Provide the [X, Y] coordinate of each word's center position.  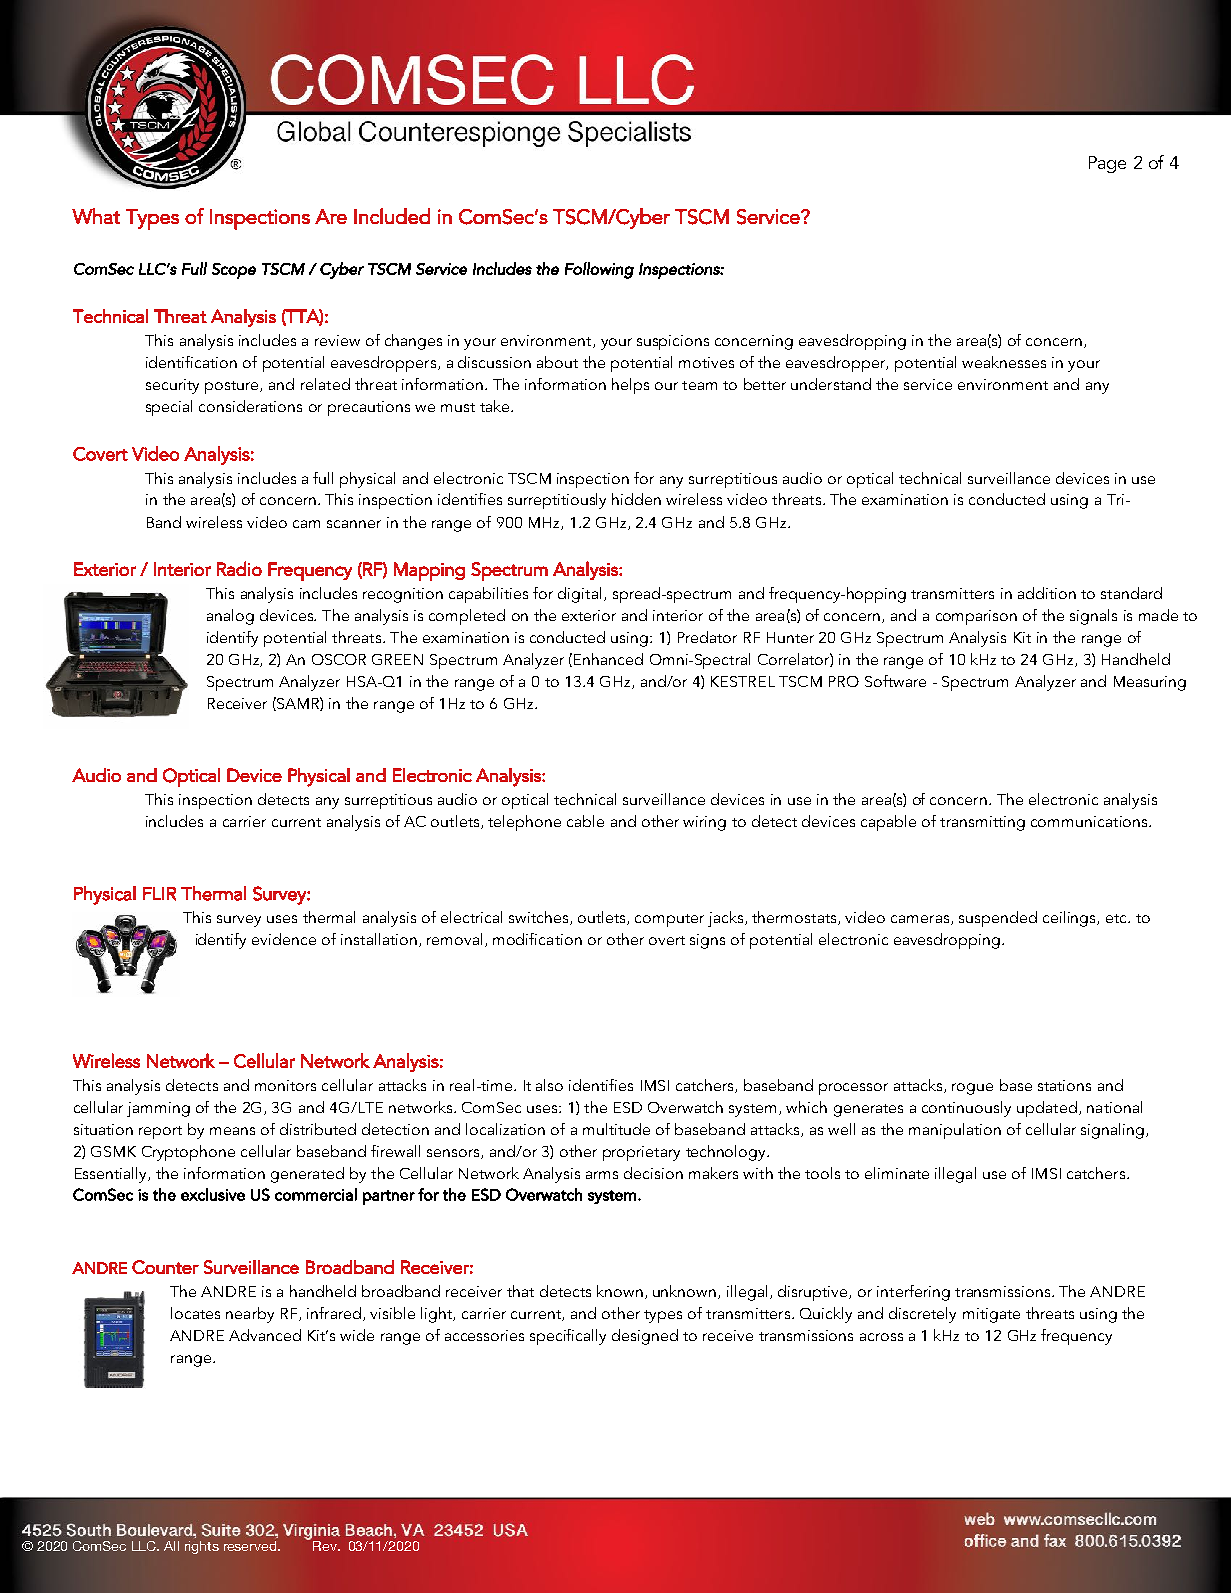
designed [645, 1337]
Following [599, 270]
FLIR [159, 894]
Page [1107, 164]
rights [202, 1547]
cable [585, 821]
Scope [234, 271]
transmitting [982, 823]
